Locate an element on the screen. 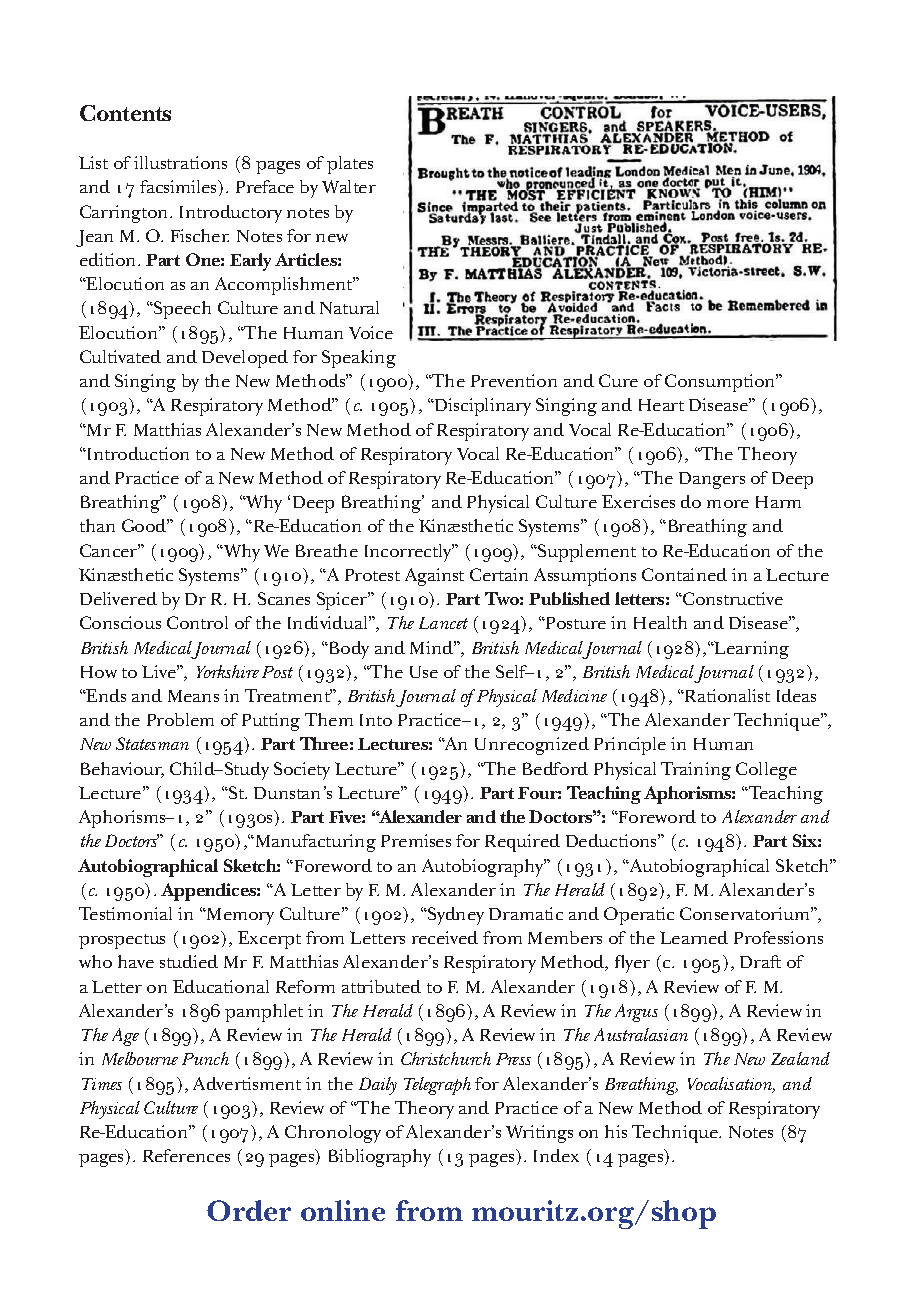 This screenshot has height=1311, width=924. Health is located at coordinates (660, 622).
